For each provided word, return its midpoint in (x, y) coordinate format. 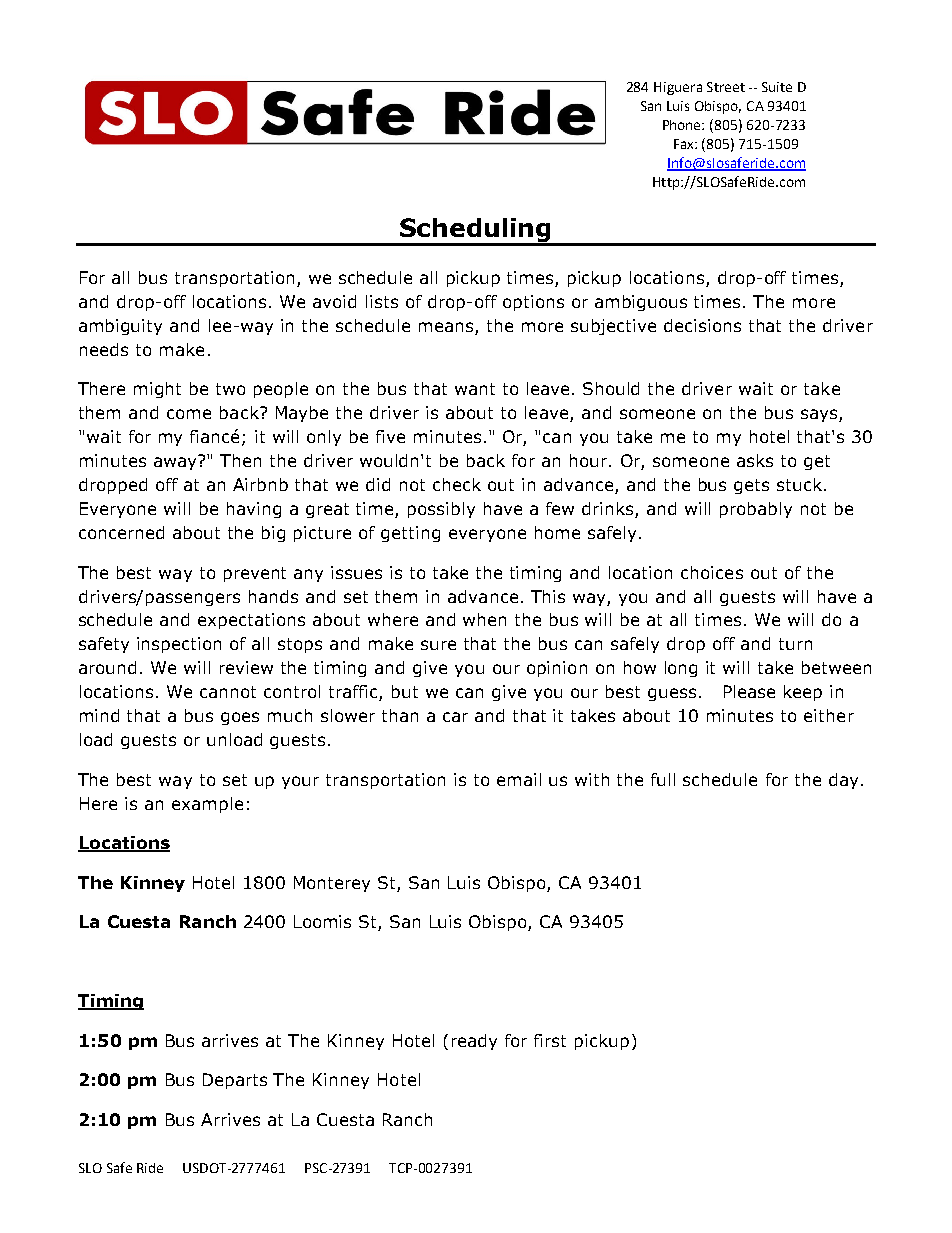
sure (438, 645)
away (177, 462)
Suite (777, 87)
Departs (235, 1081)
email (519, 779)
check (457, 484)
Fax (685, 144)
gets (751, 486)
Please (749, 691)
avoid (334, 301)
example (207, 805)
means (447, 328)
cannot (228, 692)
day (843, 781)
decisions (702, 325)
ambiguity (120, 327)
